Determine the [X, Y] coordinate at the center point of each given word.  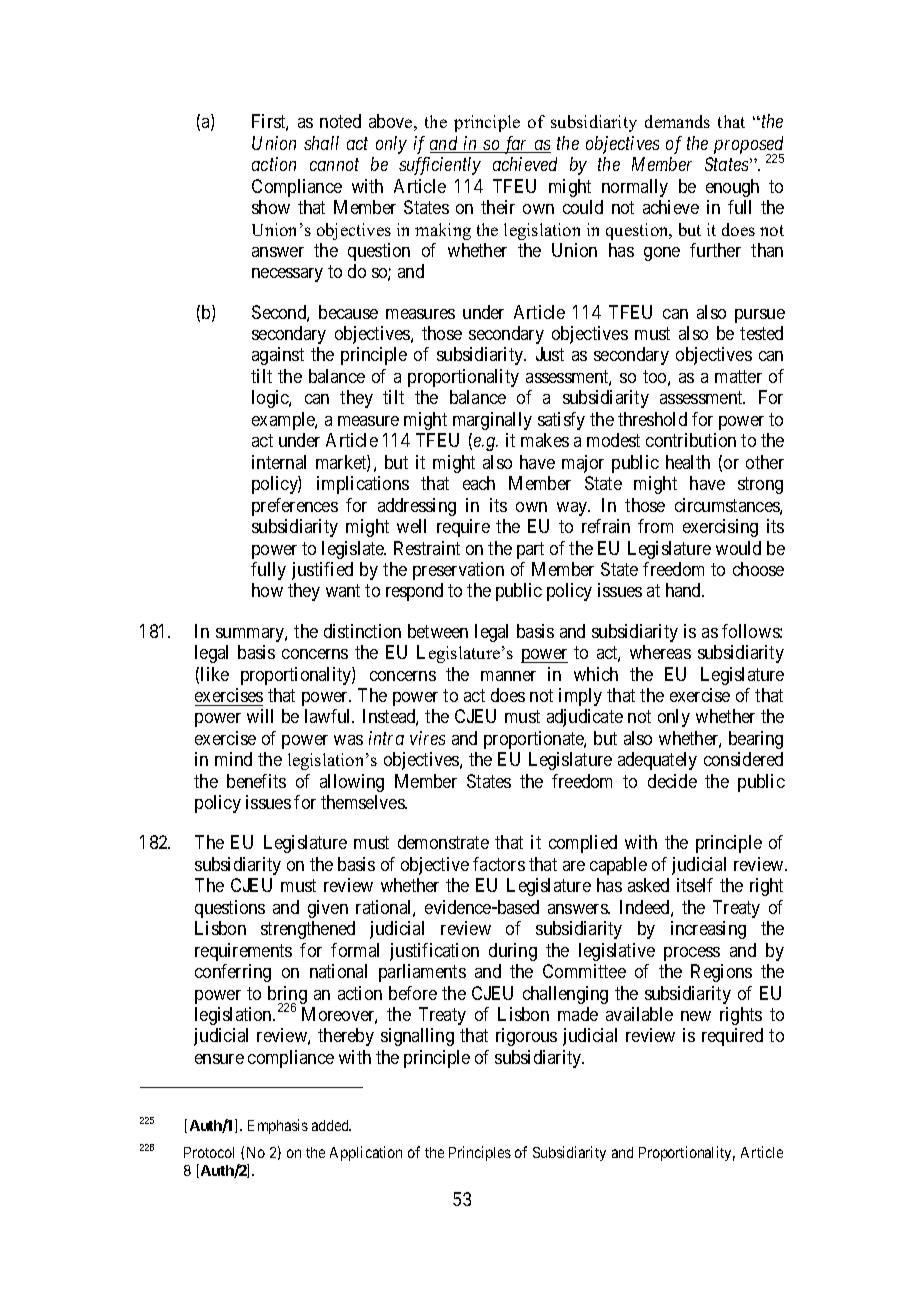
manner [508, 676]
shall [321, 143]
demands [677, 121]
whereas [660, 652]
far [516, 145]
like [215, 674]
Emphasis [278, 1126]
